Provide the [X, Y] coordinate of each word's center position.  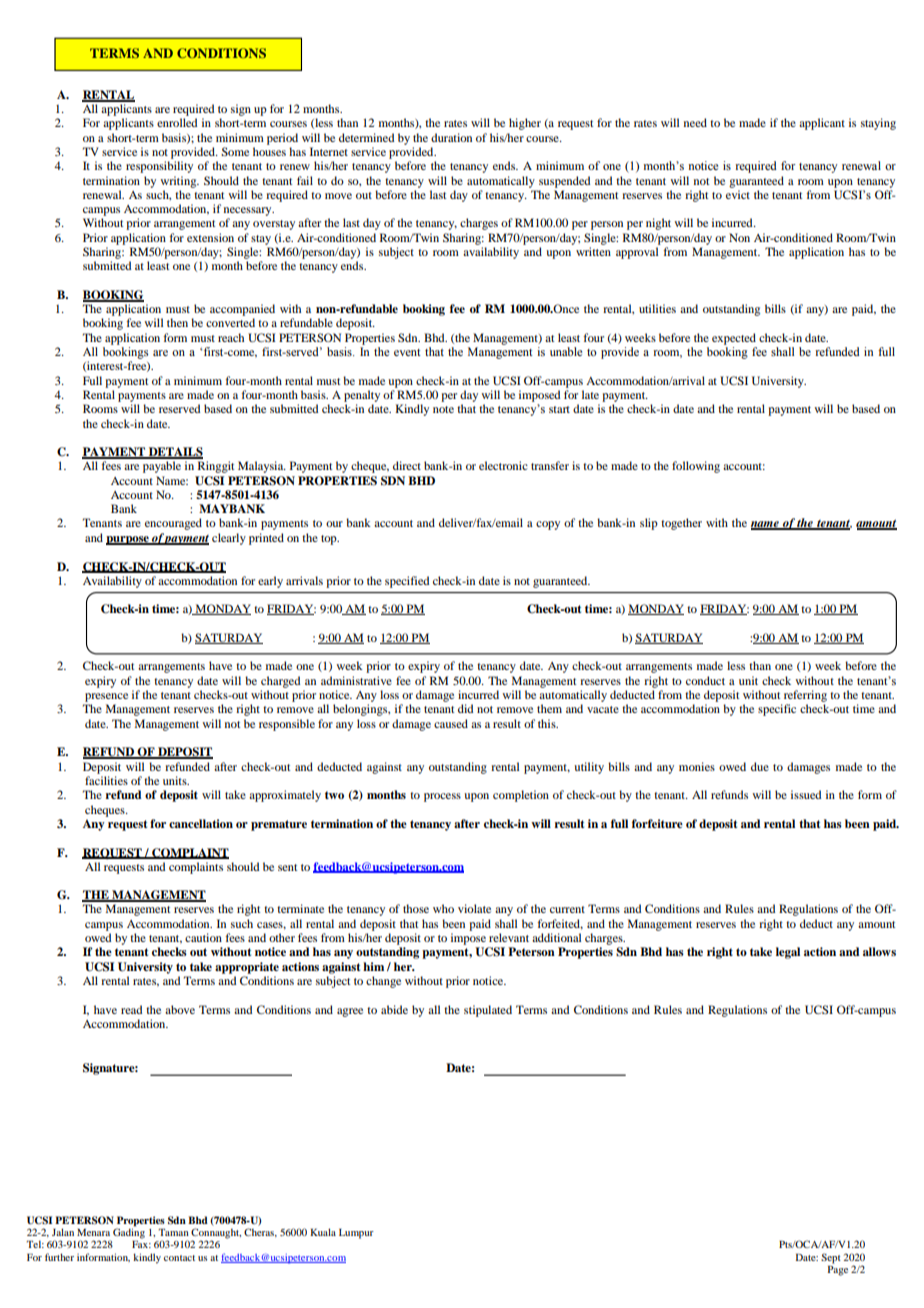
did [465, 708]
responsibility [159, 167]
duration [451, 137]
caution [203, 937]
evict [738, 194]
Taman [173, 1232]
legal [788, 953]
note [443, 409]
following [696, 467]
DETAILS [175, 453]
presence [106, 697]
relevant [509, 937]
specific [777, 710]
